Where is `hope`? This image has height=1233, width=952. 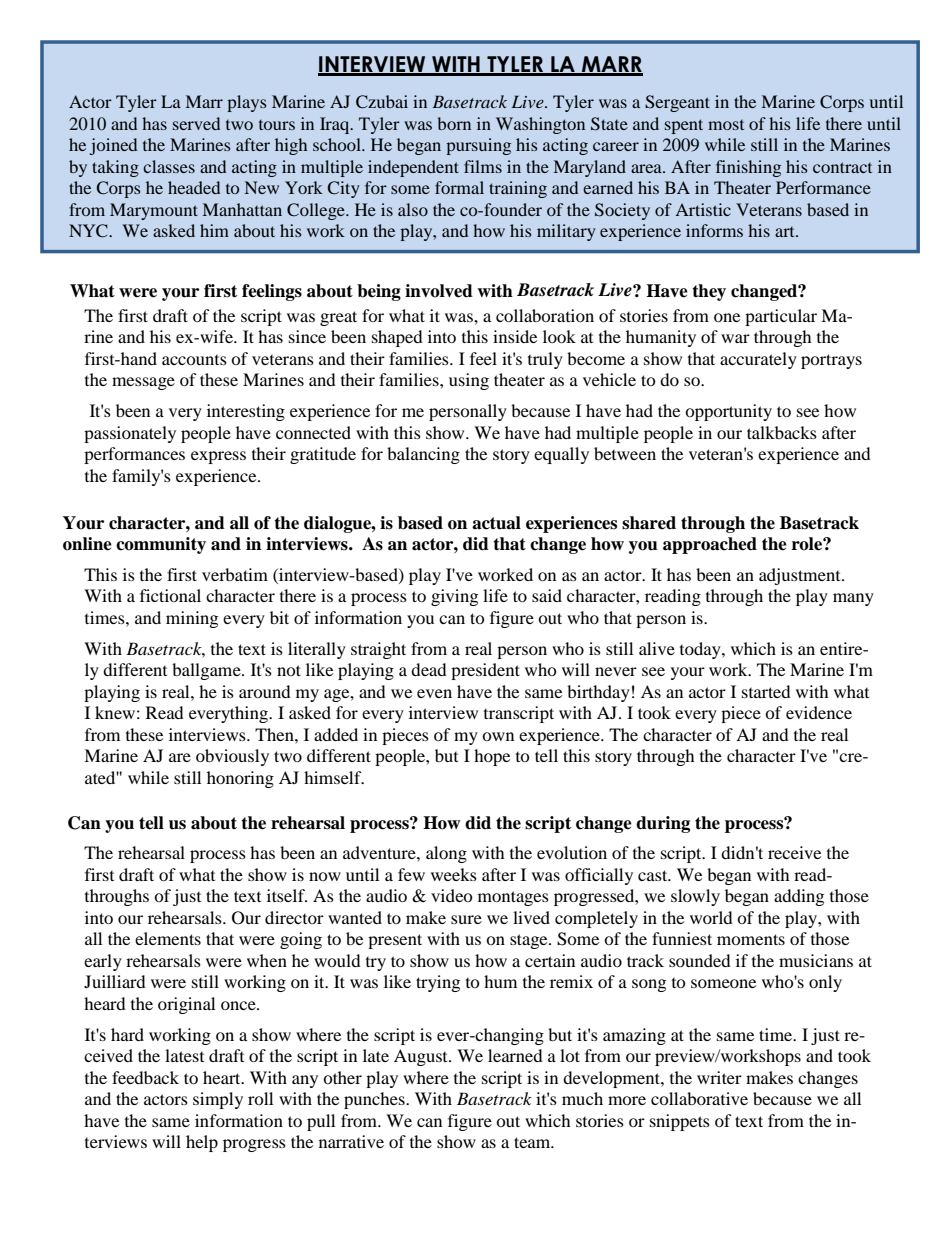 hope is located at coordinates (492, 757).
